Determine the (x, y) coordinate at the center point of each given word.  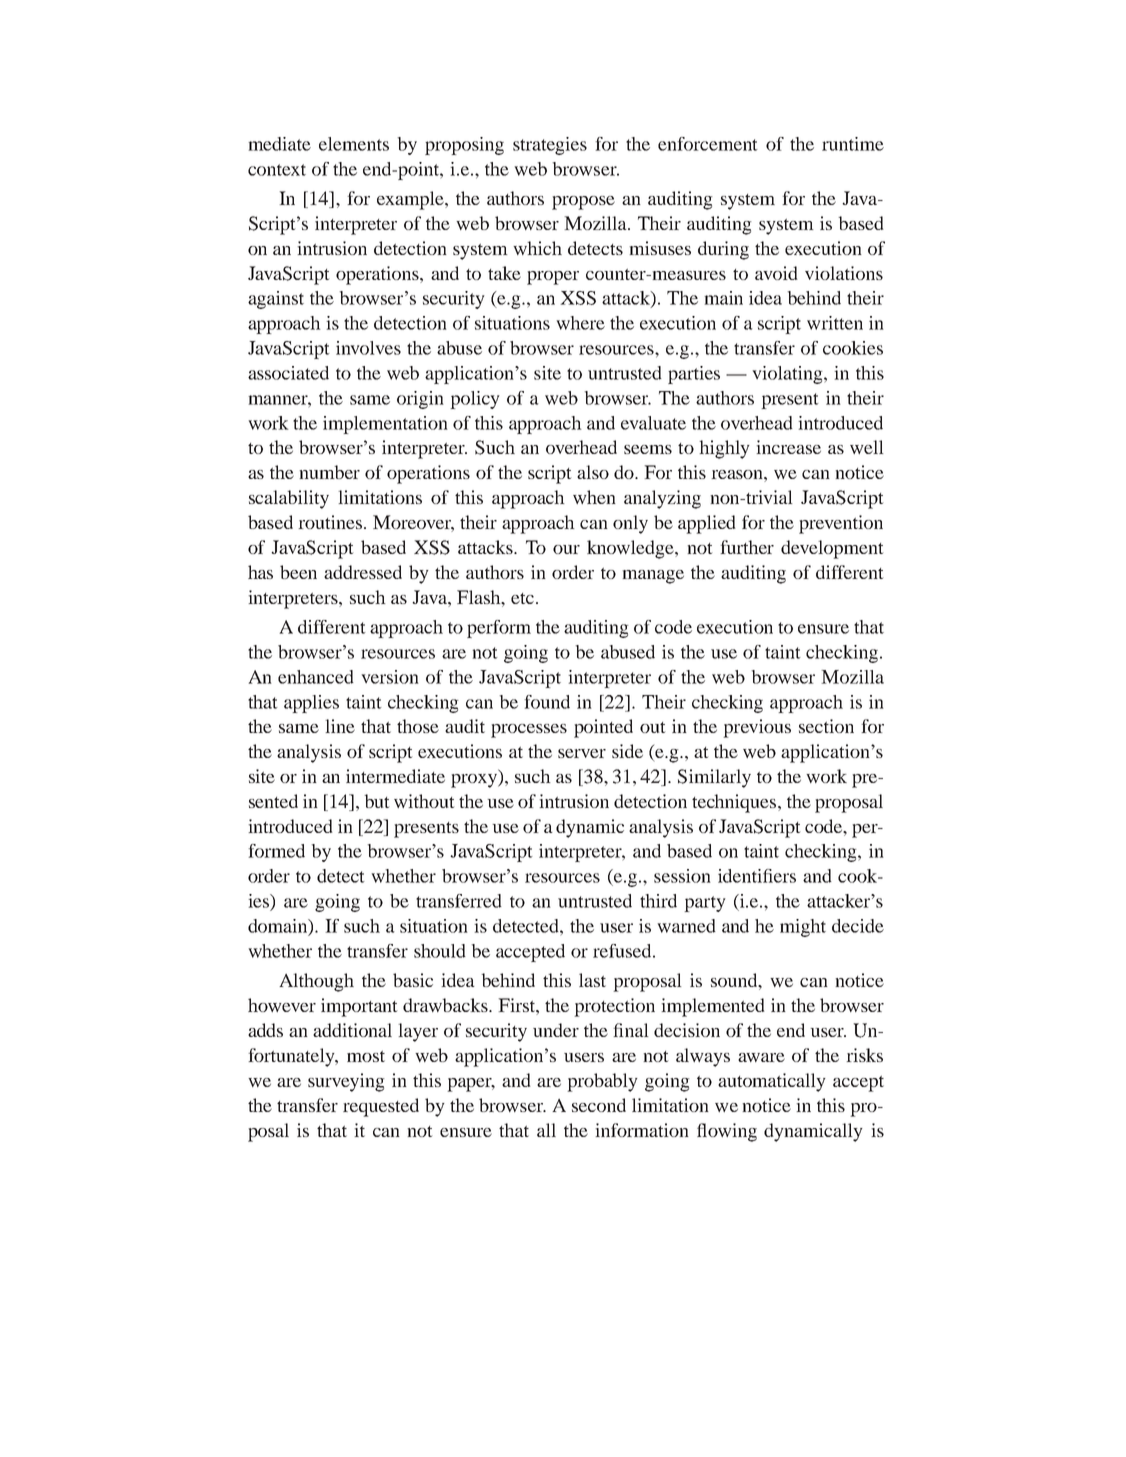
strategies (550, 146)
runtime (853, 144)
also (593, 472)
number (329, 472)
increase (788, 447)
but (377, 801)
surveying (346, 1082)
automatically (772, 1082)
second (599, 1105)
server (582, 753)
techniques (735, 803)
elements (354, 144)
